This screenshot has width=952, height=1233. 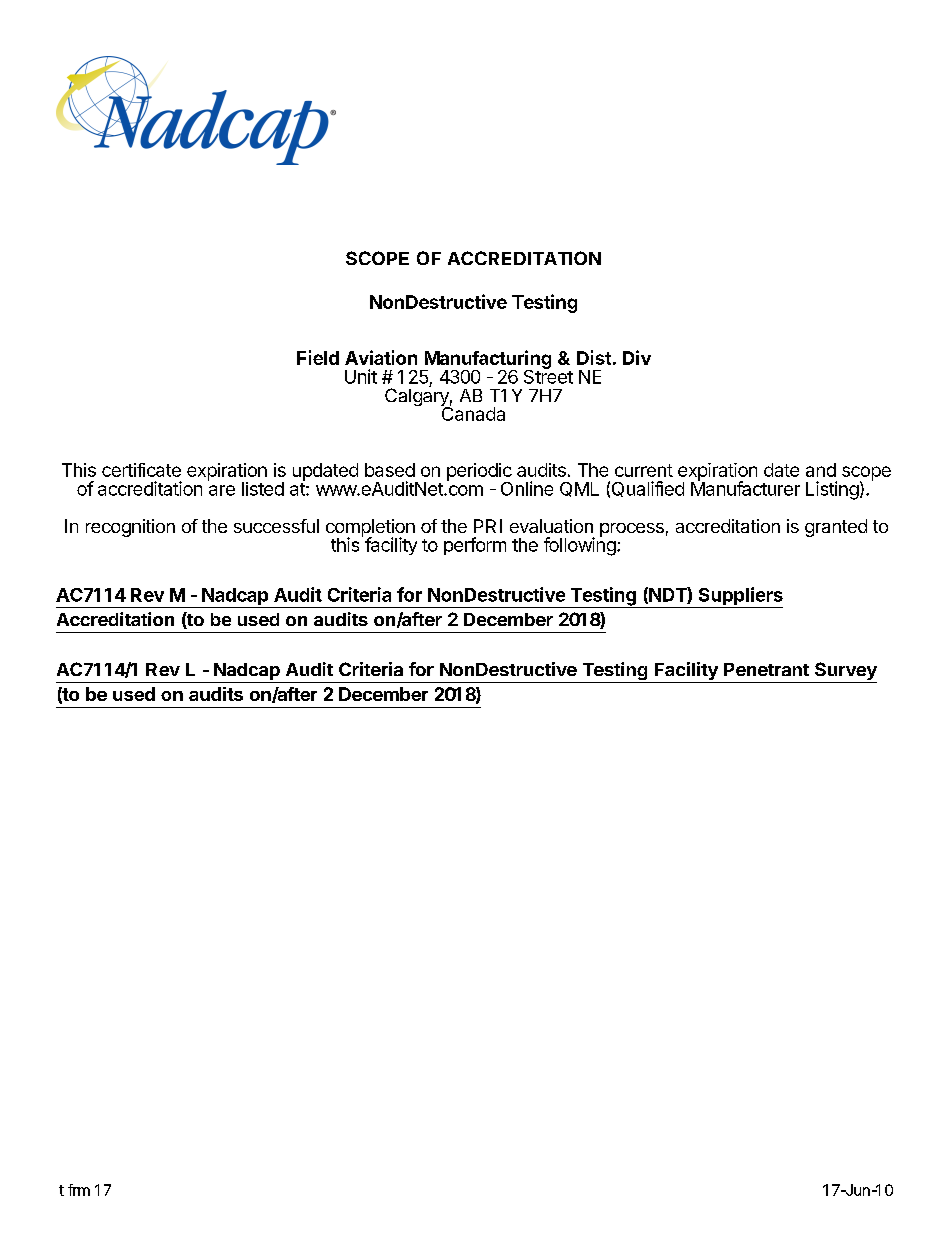 What do you see at coordinates (130, 528) in the screenshot?
I see `recognition` at bounding box center [130, 528].
